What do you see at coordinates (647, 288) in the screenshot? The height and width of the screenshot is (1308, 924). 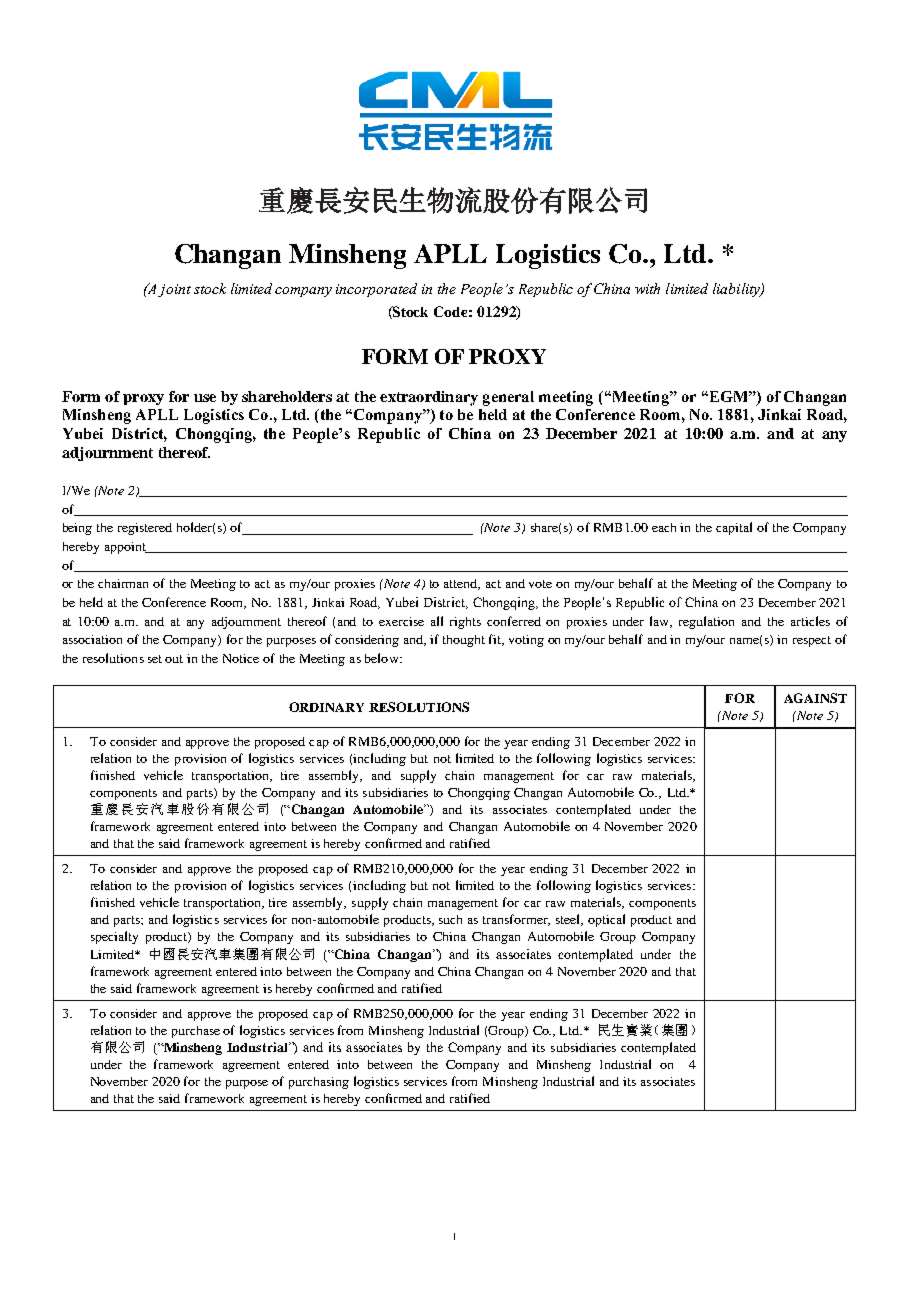 I see `with` at bounding box center [647, 288].
